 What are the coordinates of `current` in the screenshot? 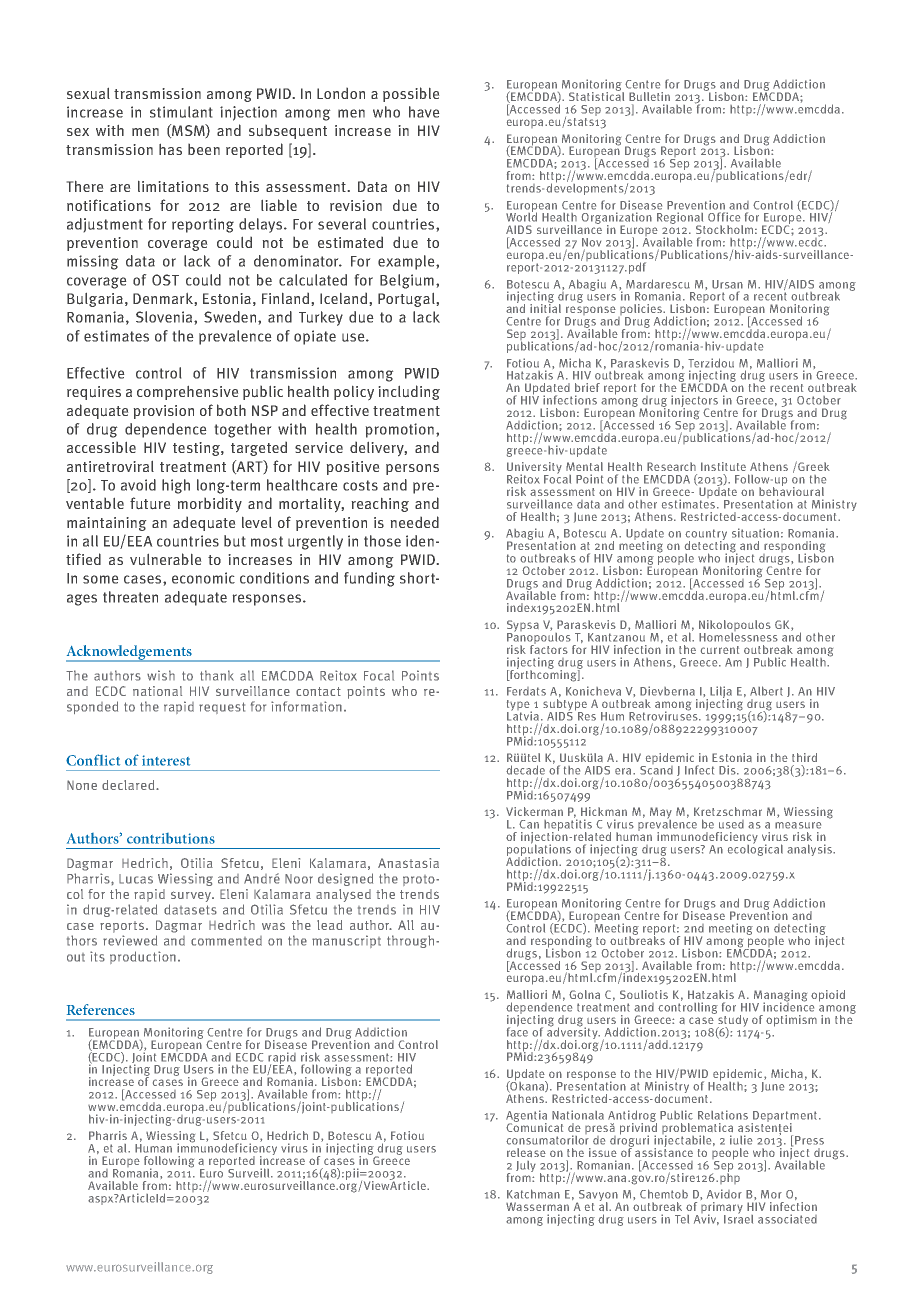 It's located at (720, 650).
